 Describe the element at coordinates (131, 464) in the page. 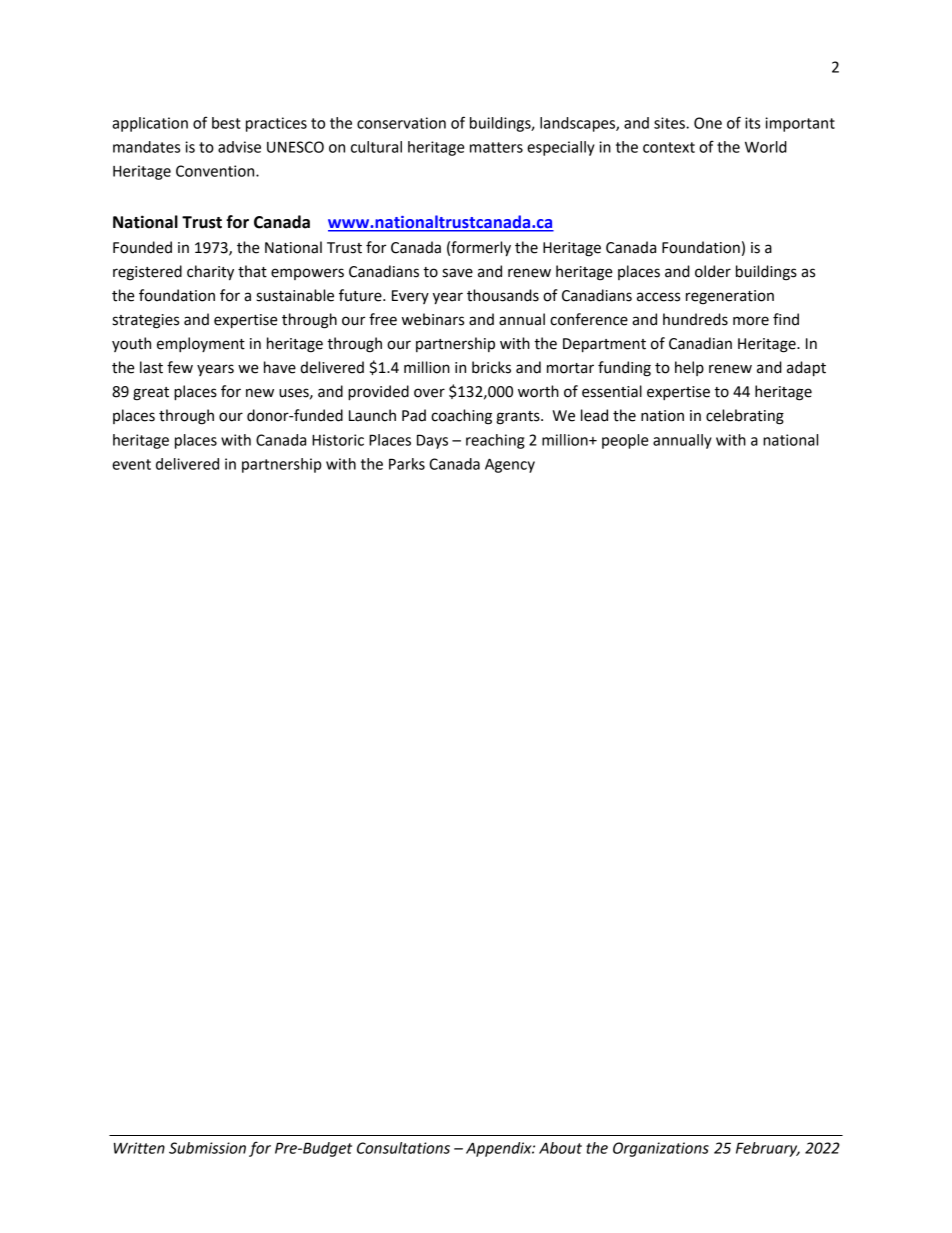

I see `event` at that location.
